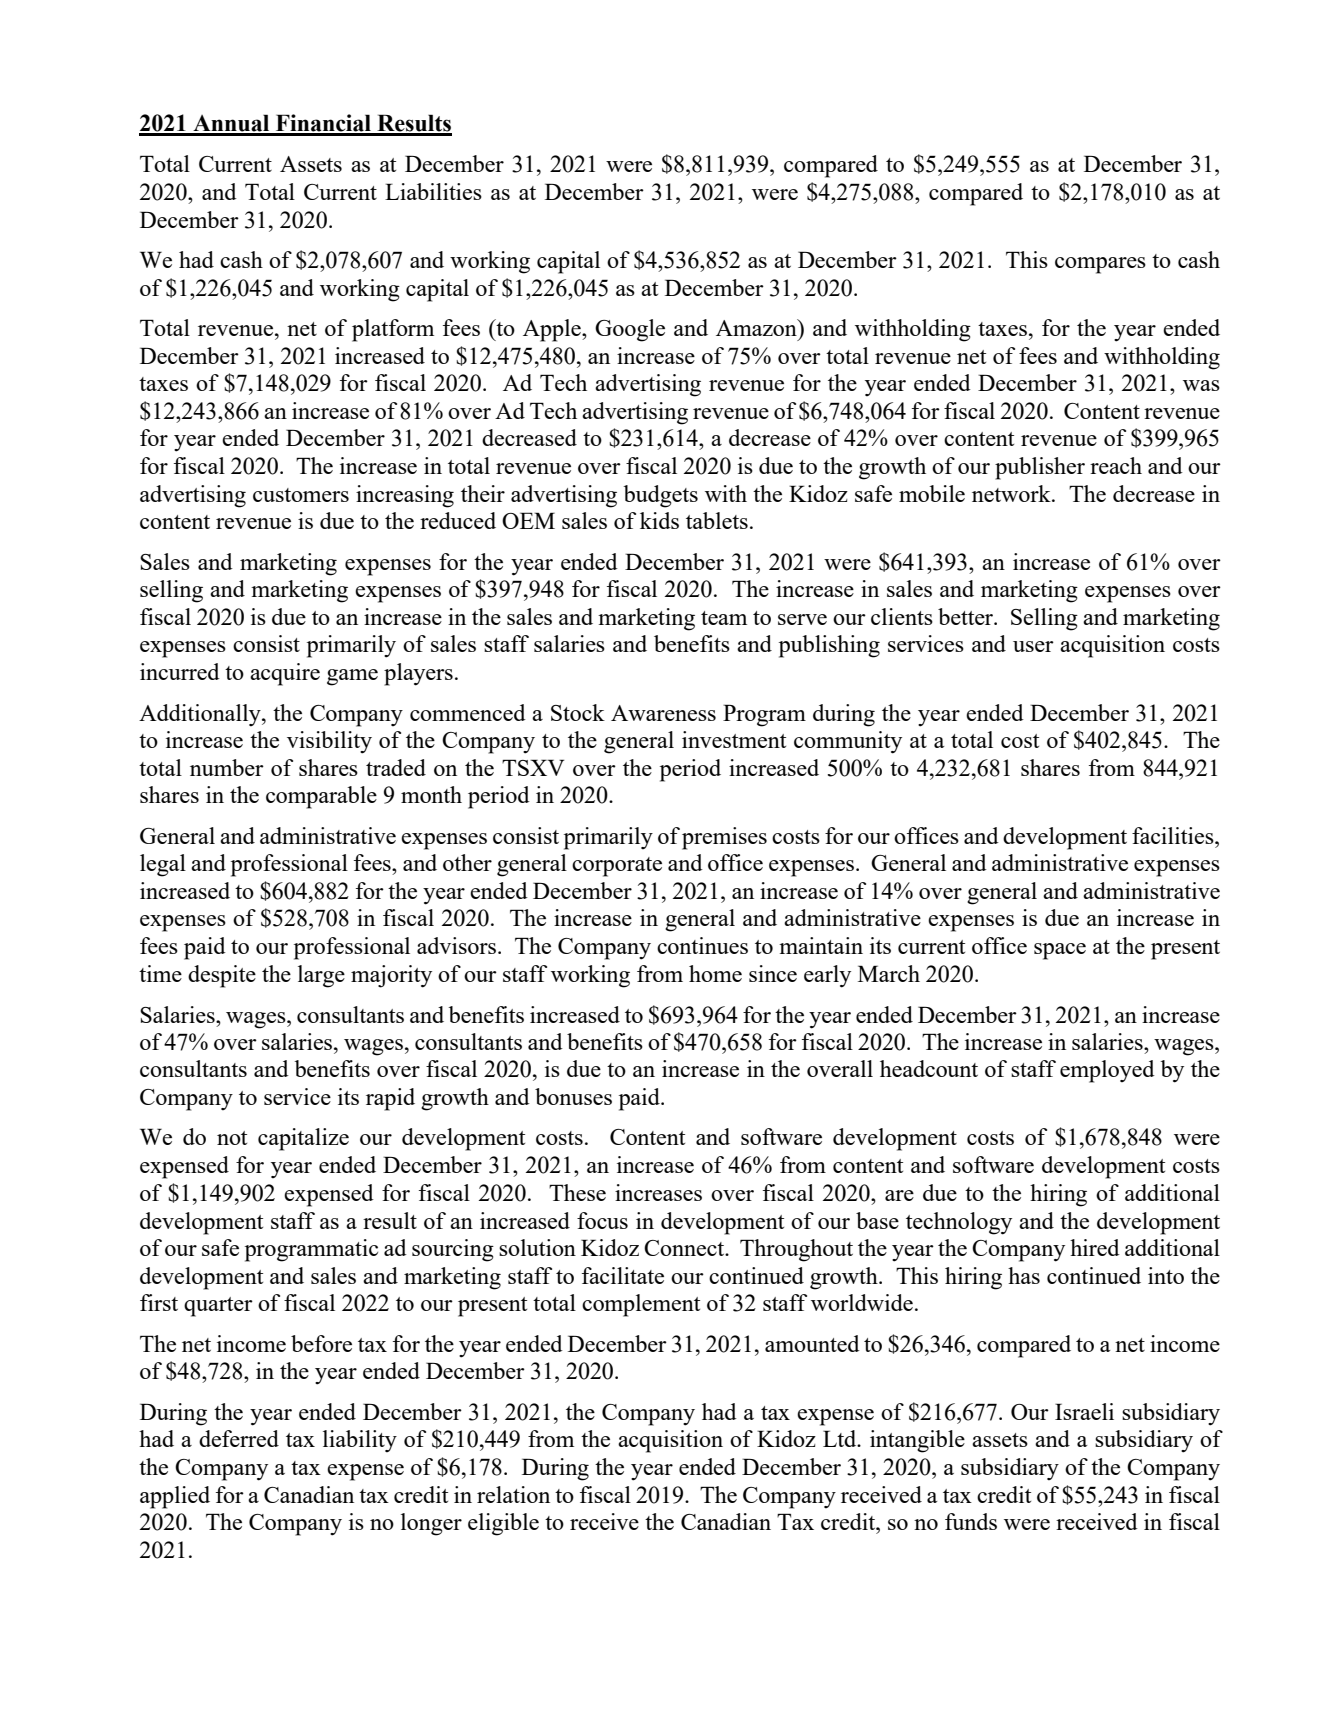 This screenshot has width=1333, height=1726. I want to click on deferred, so click(239, 1438).
